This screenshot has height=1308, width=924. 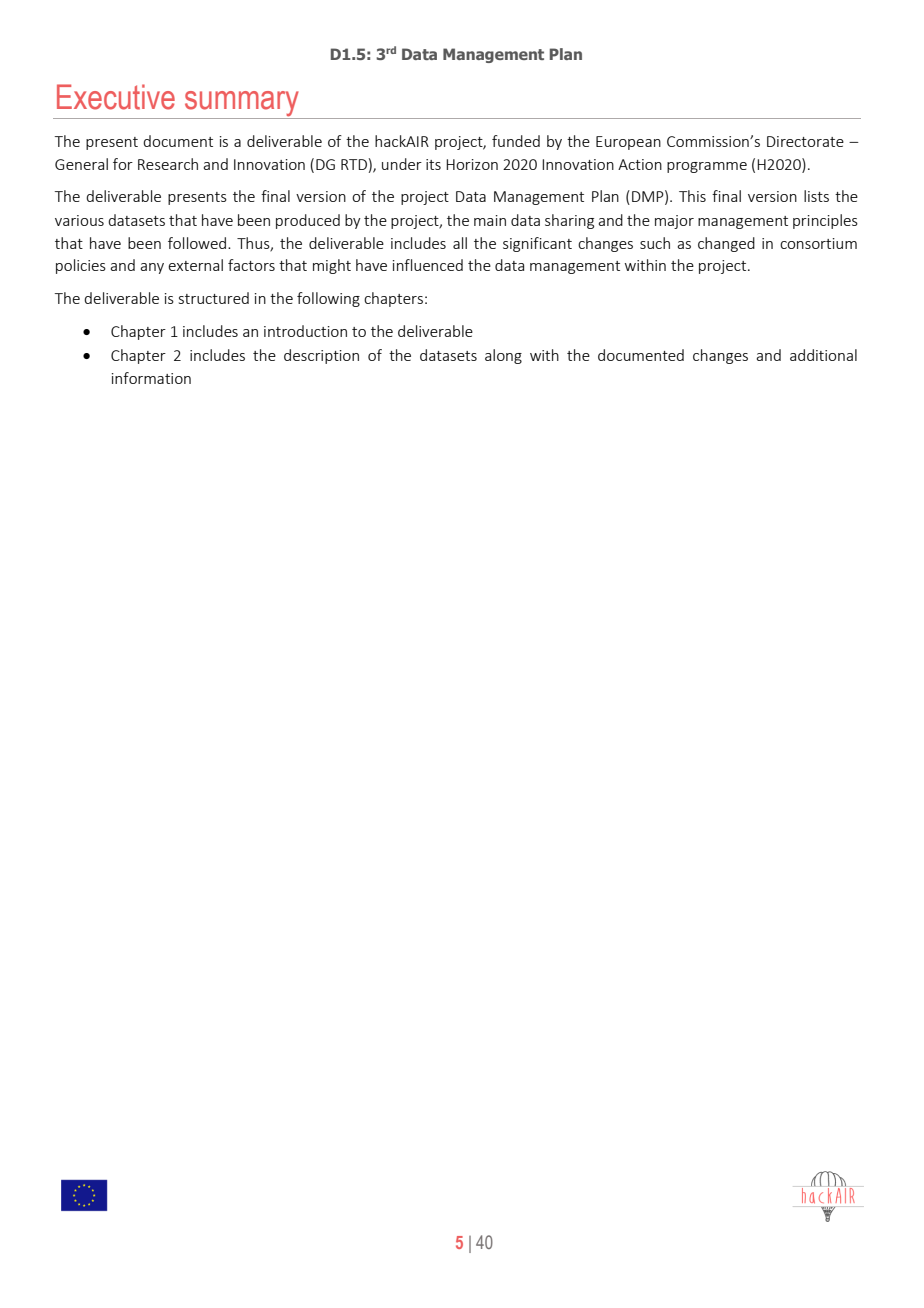 What do you see at coordinates (823, 355) in the screenshot?
I see `additional` at bounding box center [823, 355].
